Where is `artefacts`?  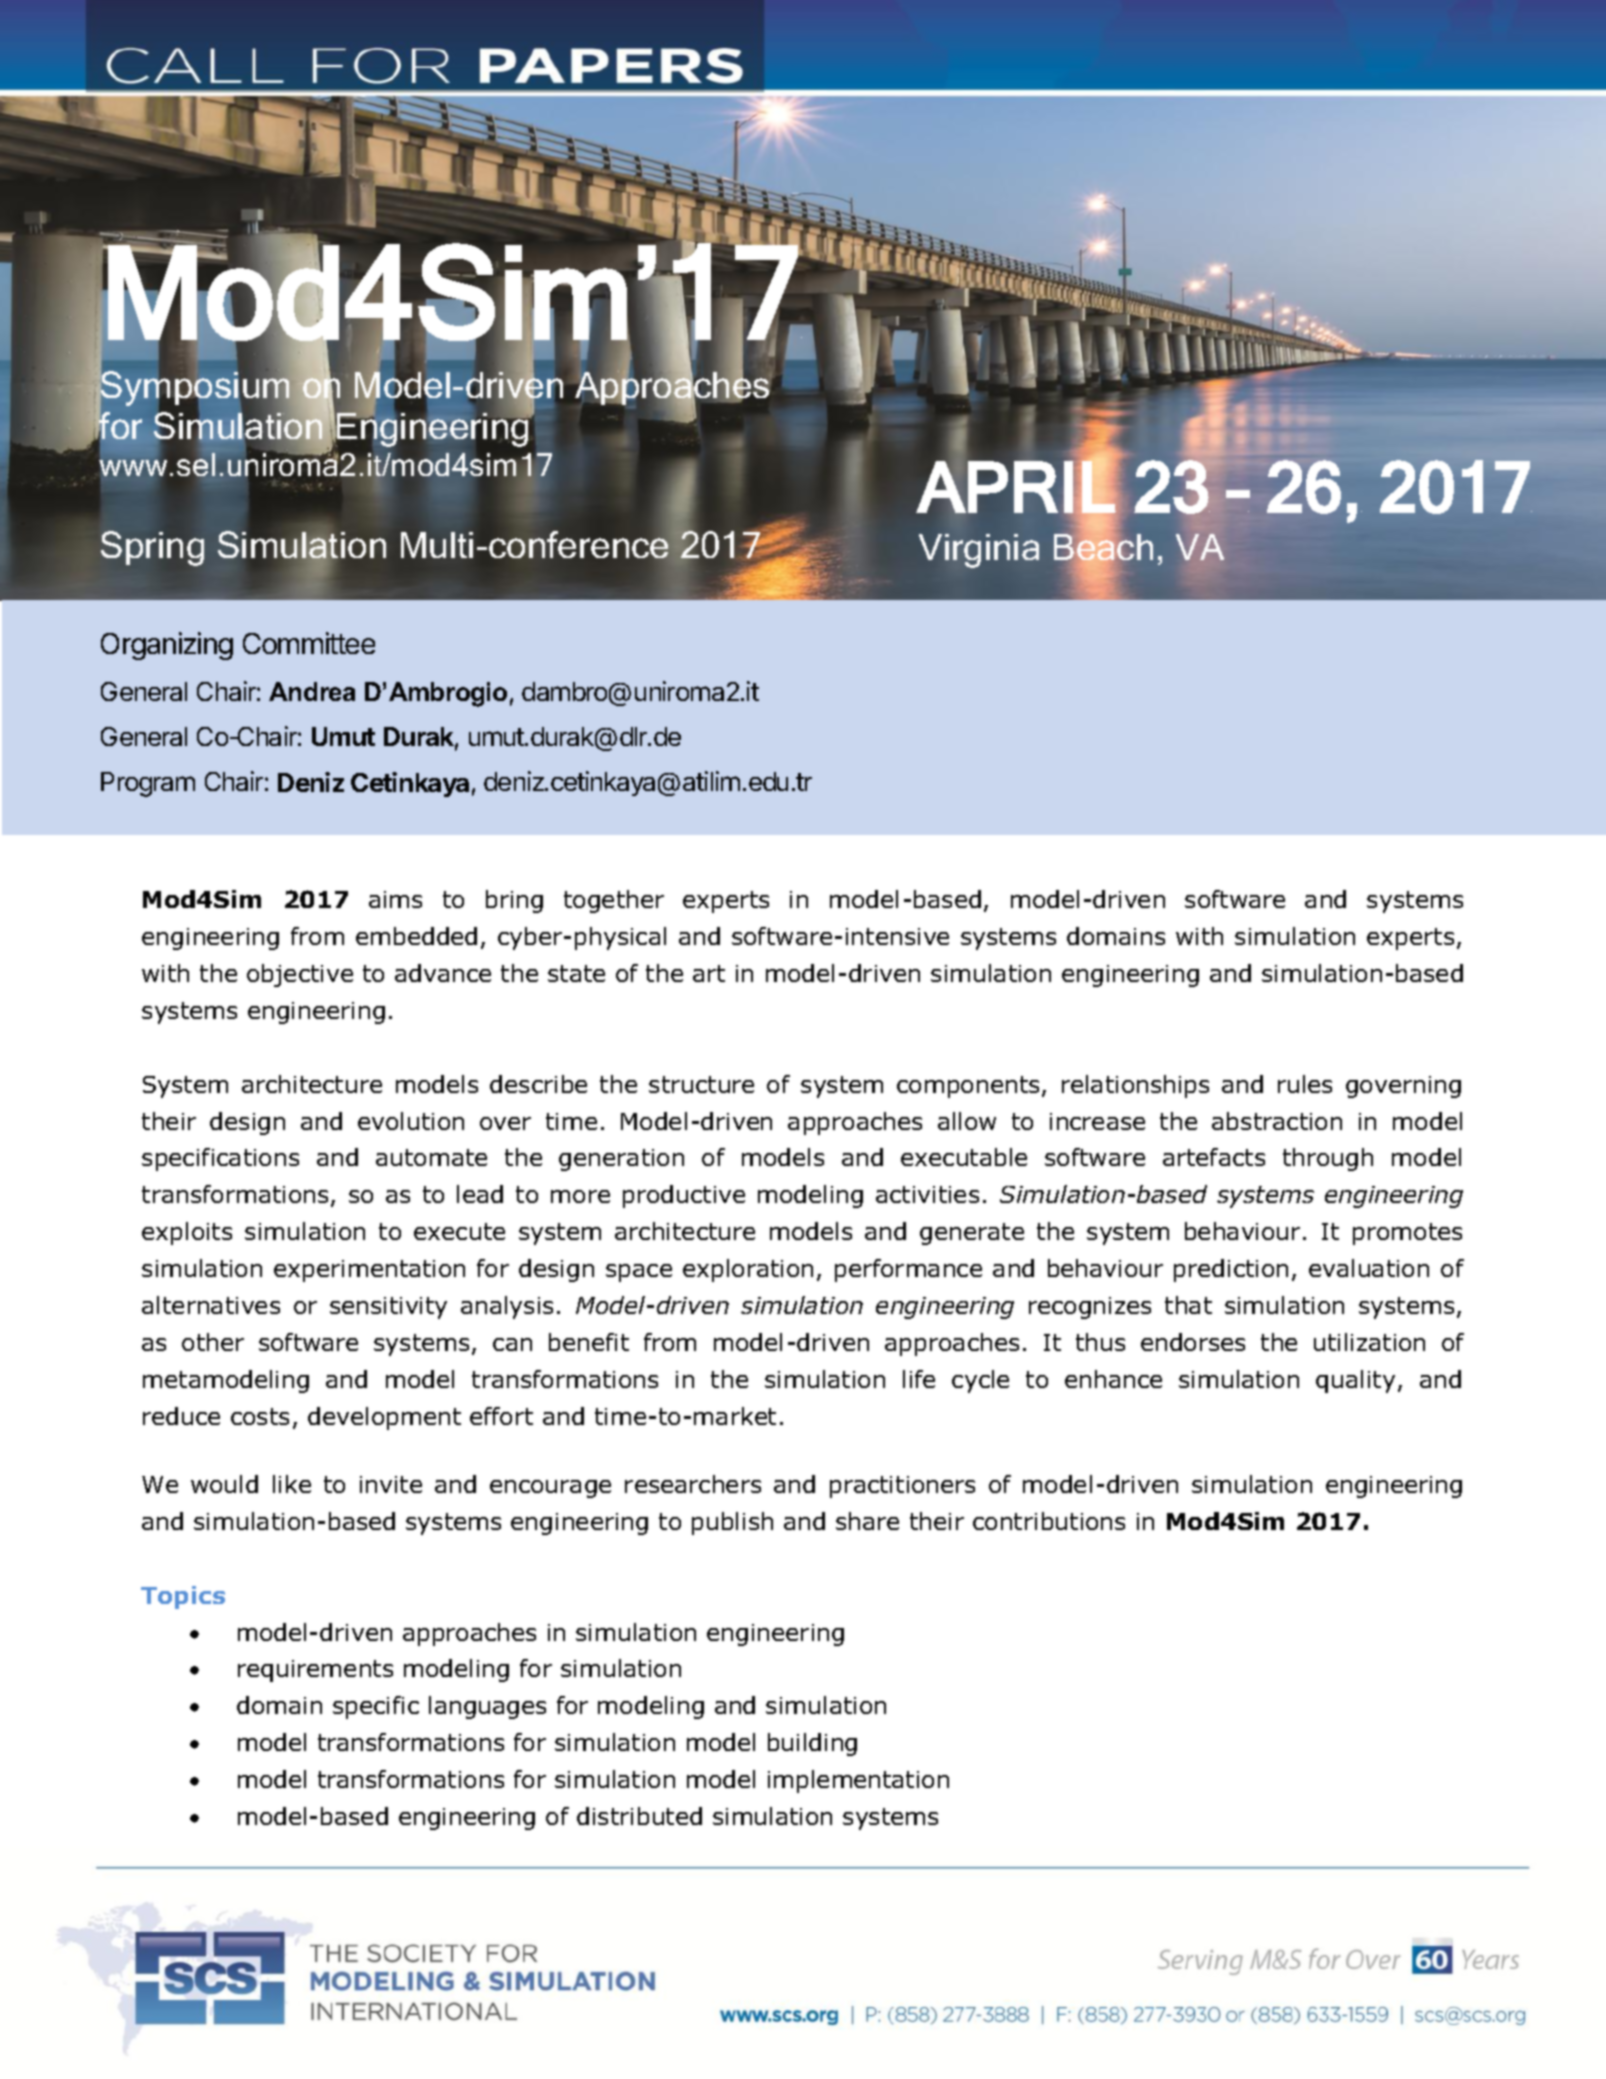 artefacts is located at coordinates (1214, 1157).
